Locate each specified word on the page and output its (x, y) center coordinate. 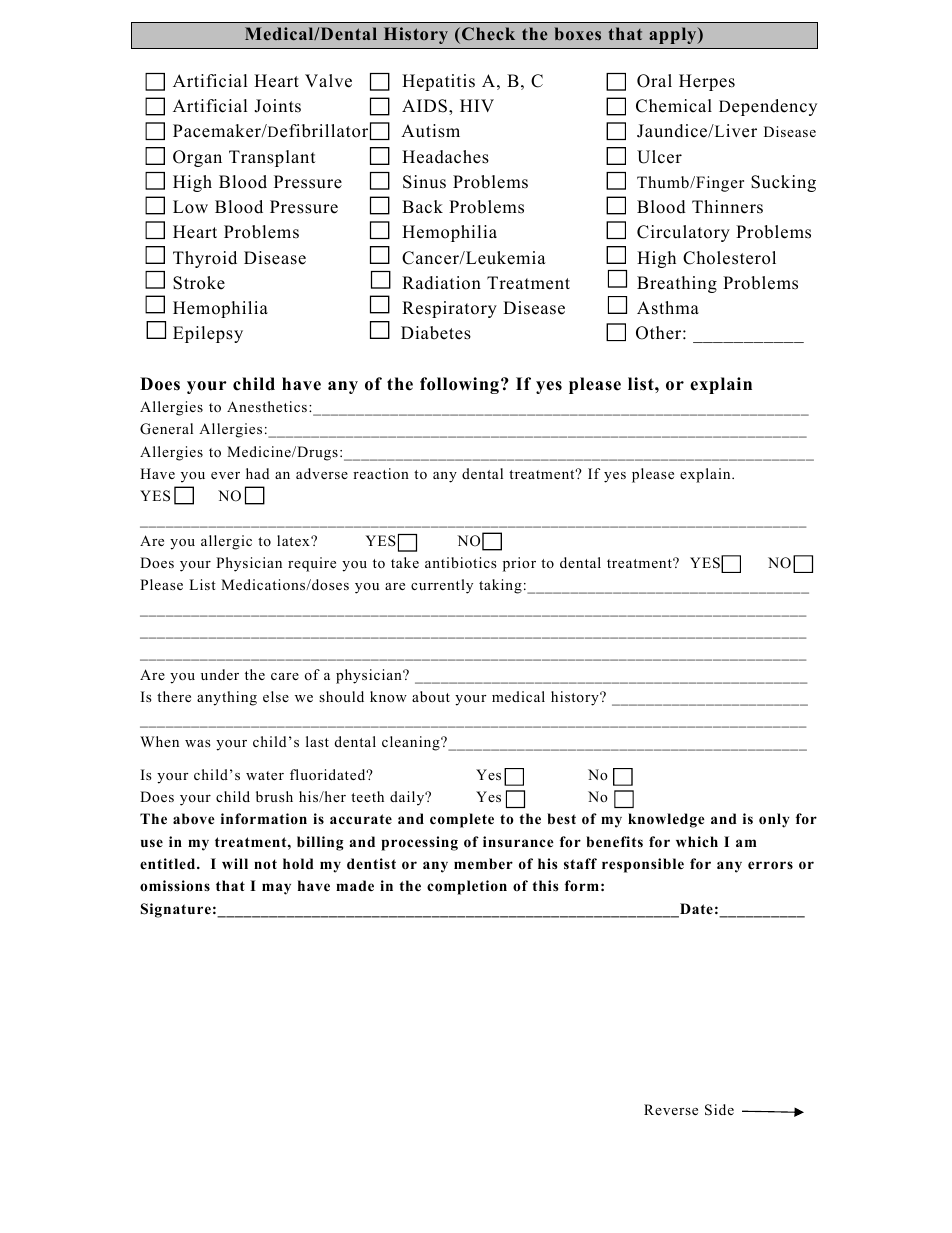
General (166, 429)
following (459, 385)
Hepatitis (438, 82)
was (198, 743)
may (276, 889)
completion (467, 887)
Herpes (707, 82)
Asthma (668, 308)
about (431, 696)
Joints (277, 106)
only (774, 820)
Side (719, 1110)
